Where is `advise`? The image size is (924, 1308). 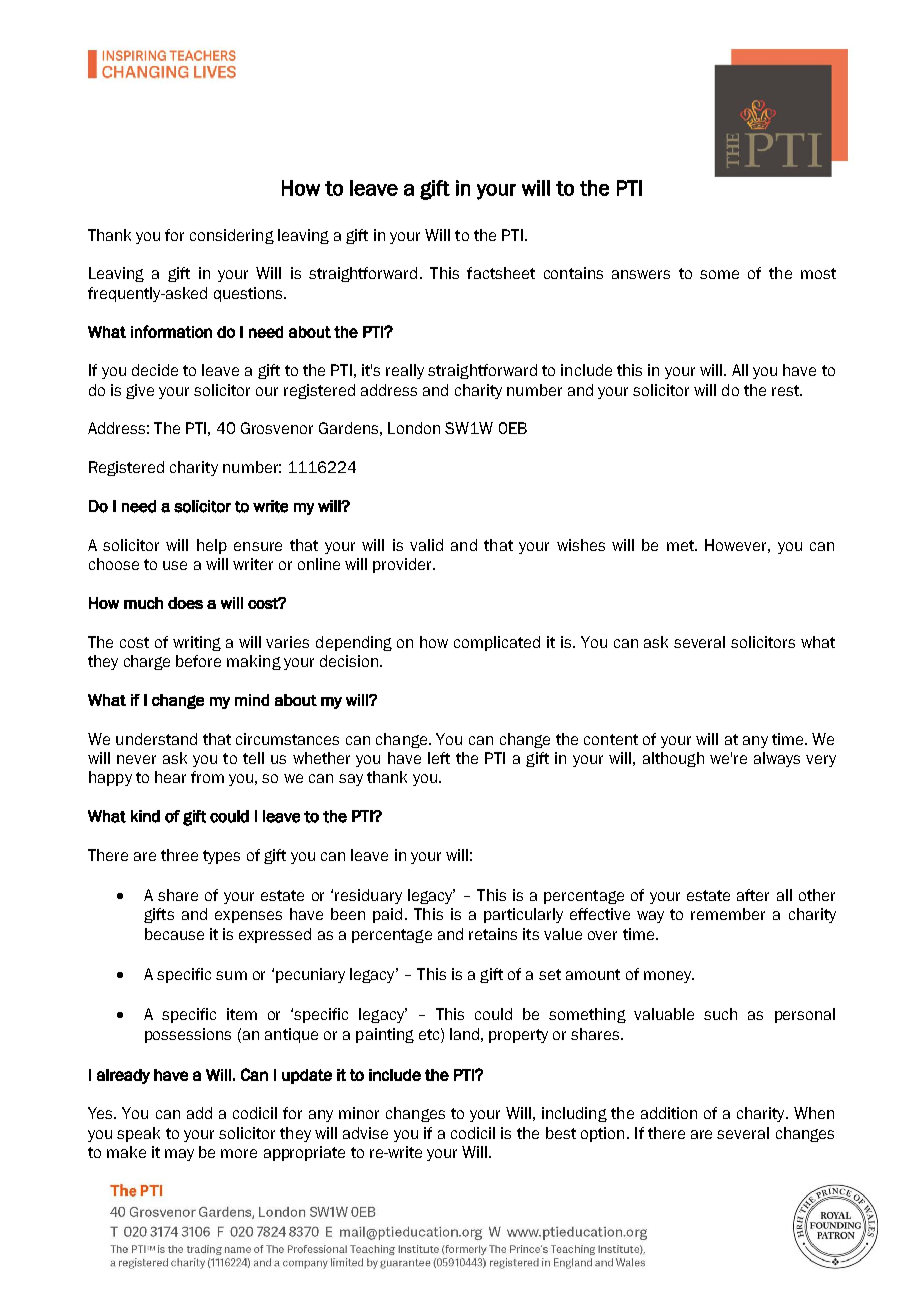
advise is located at coordinates (365, 1133).
